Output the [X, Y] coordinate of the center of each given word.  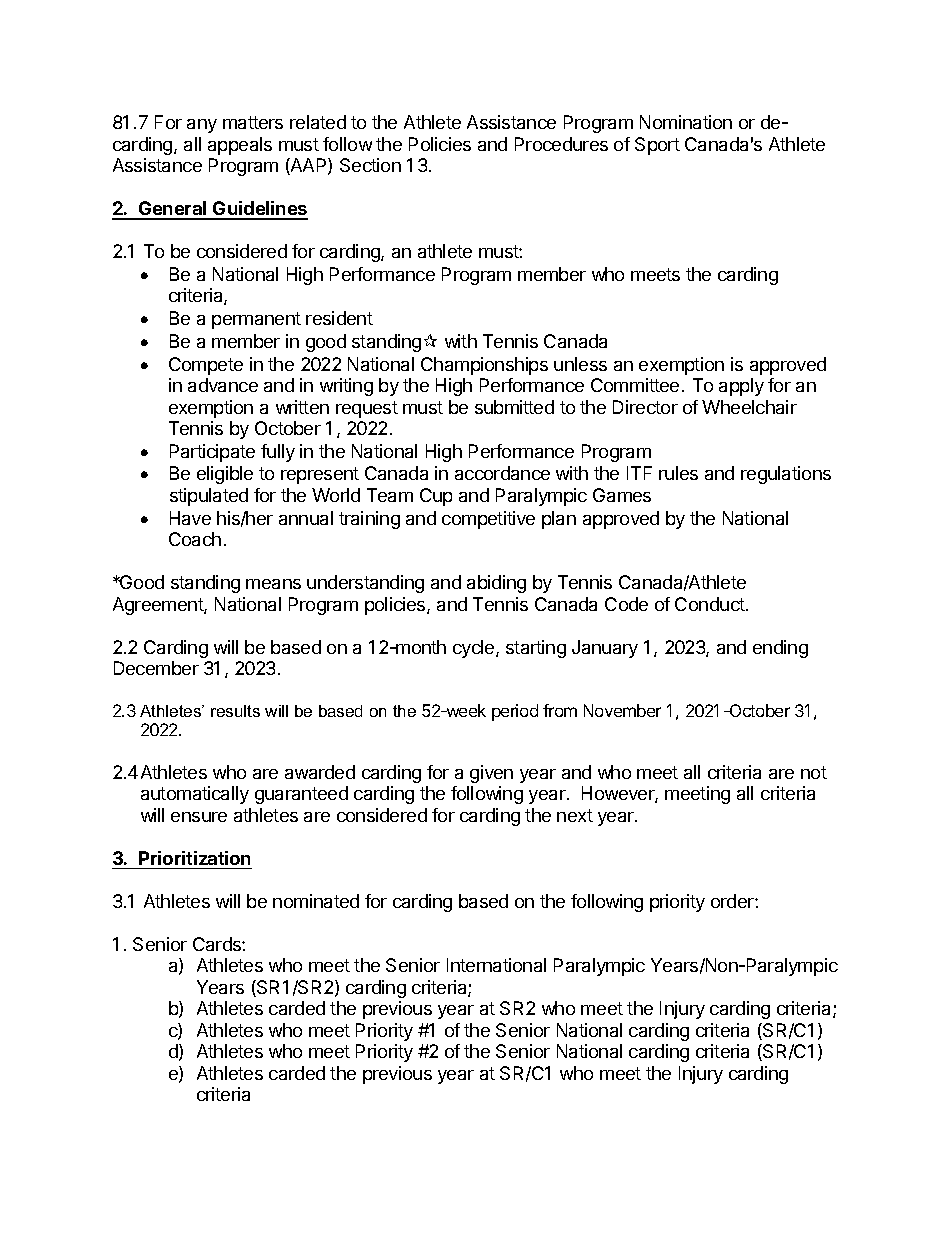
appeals [240, 146]
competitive [488, 520]
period [515, 712]
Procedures [561, 144]
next [575, 815]
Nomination [686, 122]
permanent [256, 320]
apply [741, 387]
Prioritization [194, 858]
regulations [786, 475]
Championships [484, 366]
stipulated [209, 497]
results [235, 711]
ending [780, 649]
